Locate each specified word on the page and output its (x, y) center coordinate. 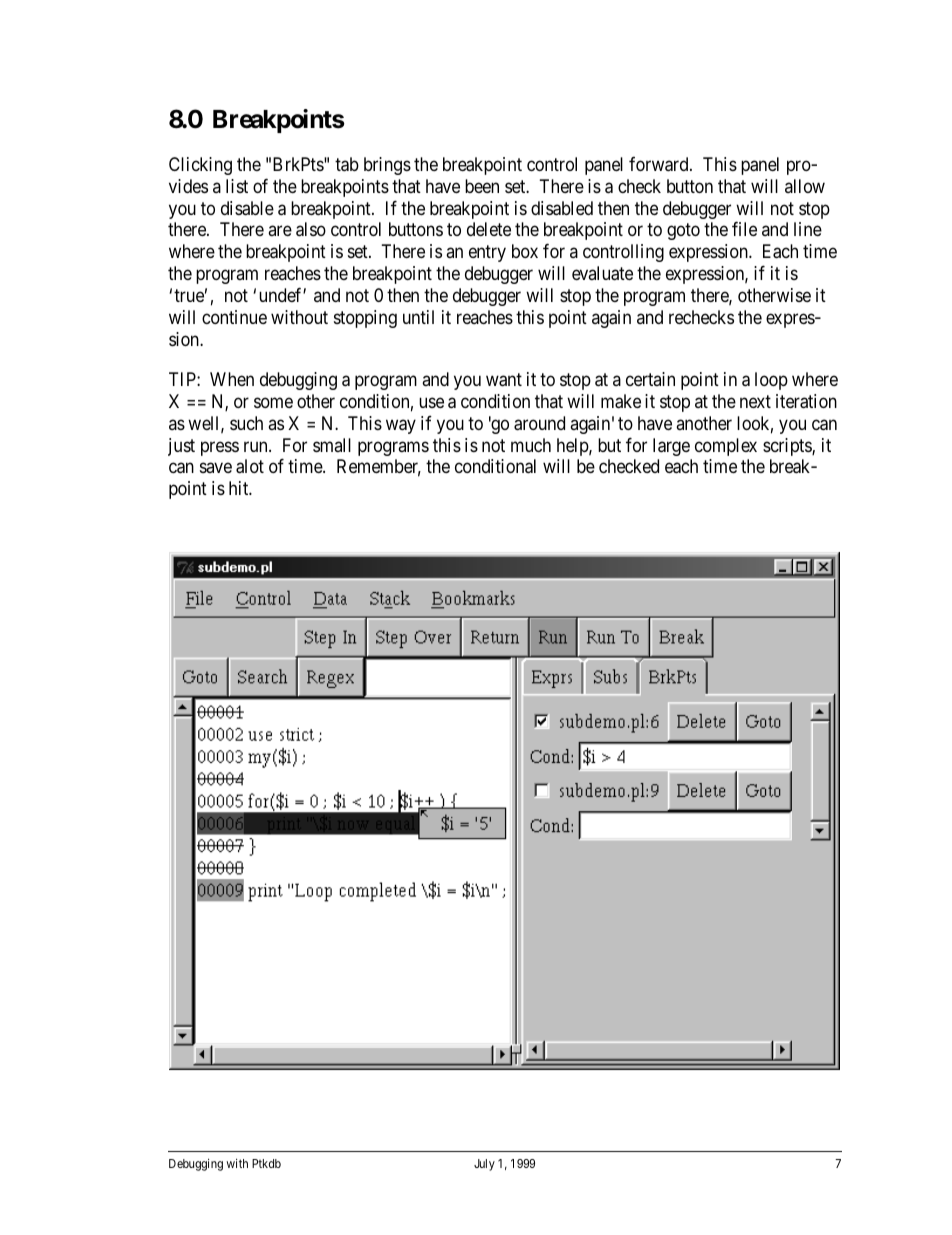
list (237, 186)
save (216, 468)
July (484, 1165)
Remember (379, 468)
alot (250, 466)
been (482, 186)
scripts (788, 447)
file (744, 229)
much (531, 445)
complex (726, 447)
